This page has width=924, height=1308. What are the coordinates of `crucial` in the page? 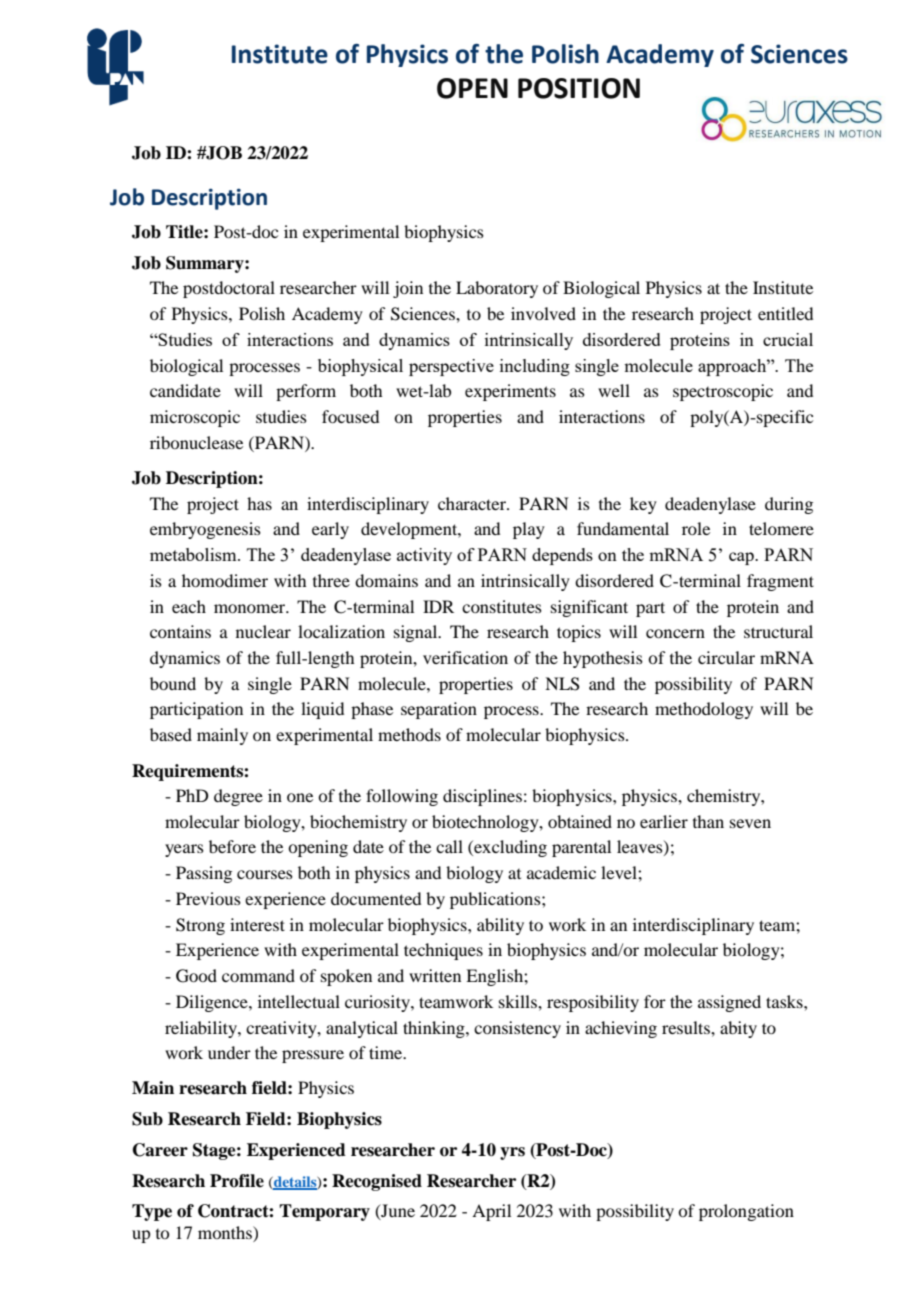 It's located at (788, 339).
